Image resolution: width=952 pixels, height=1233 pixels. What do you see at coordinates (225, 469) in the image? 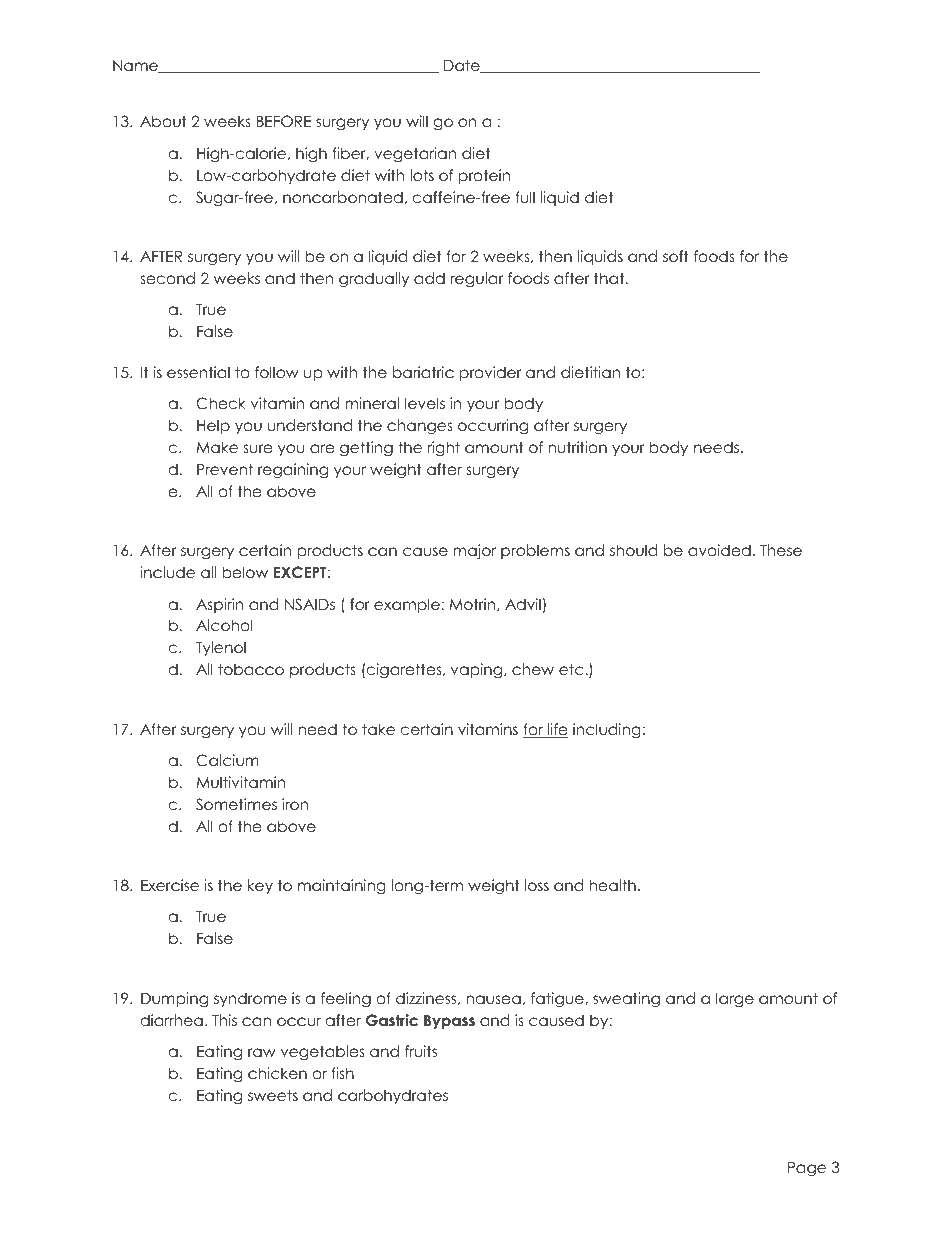
I see `Prevent` at bounding box center [225, 469].
